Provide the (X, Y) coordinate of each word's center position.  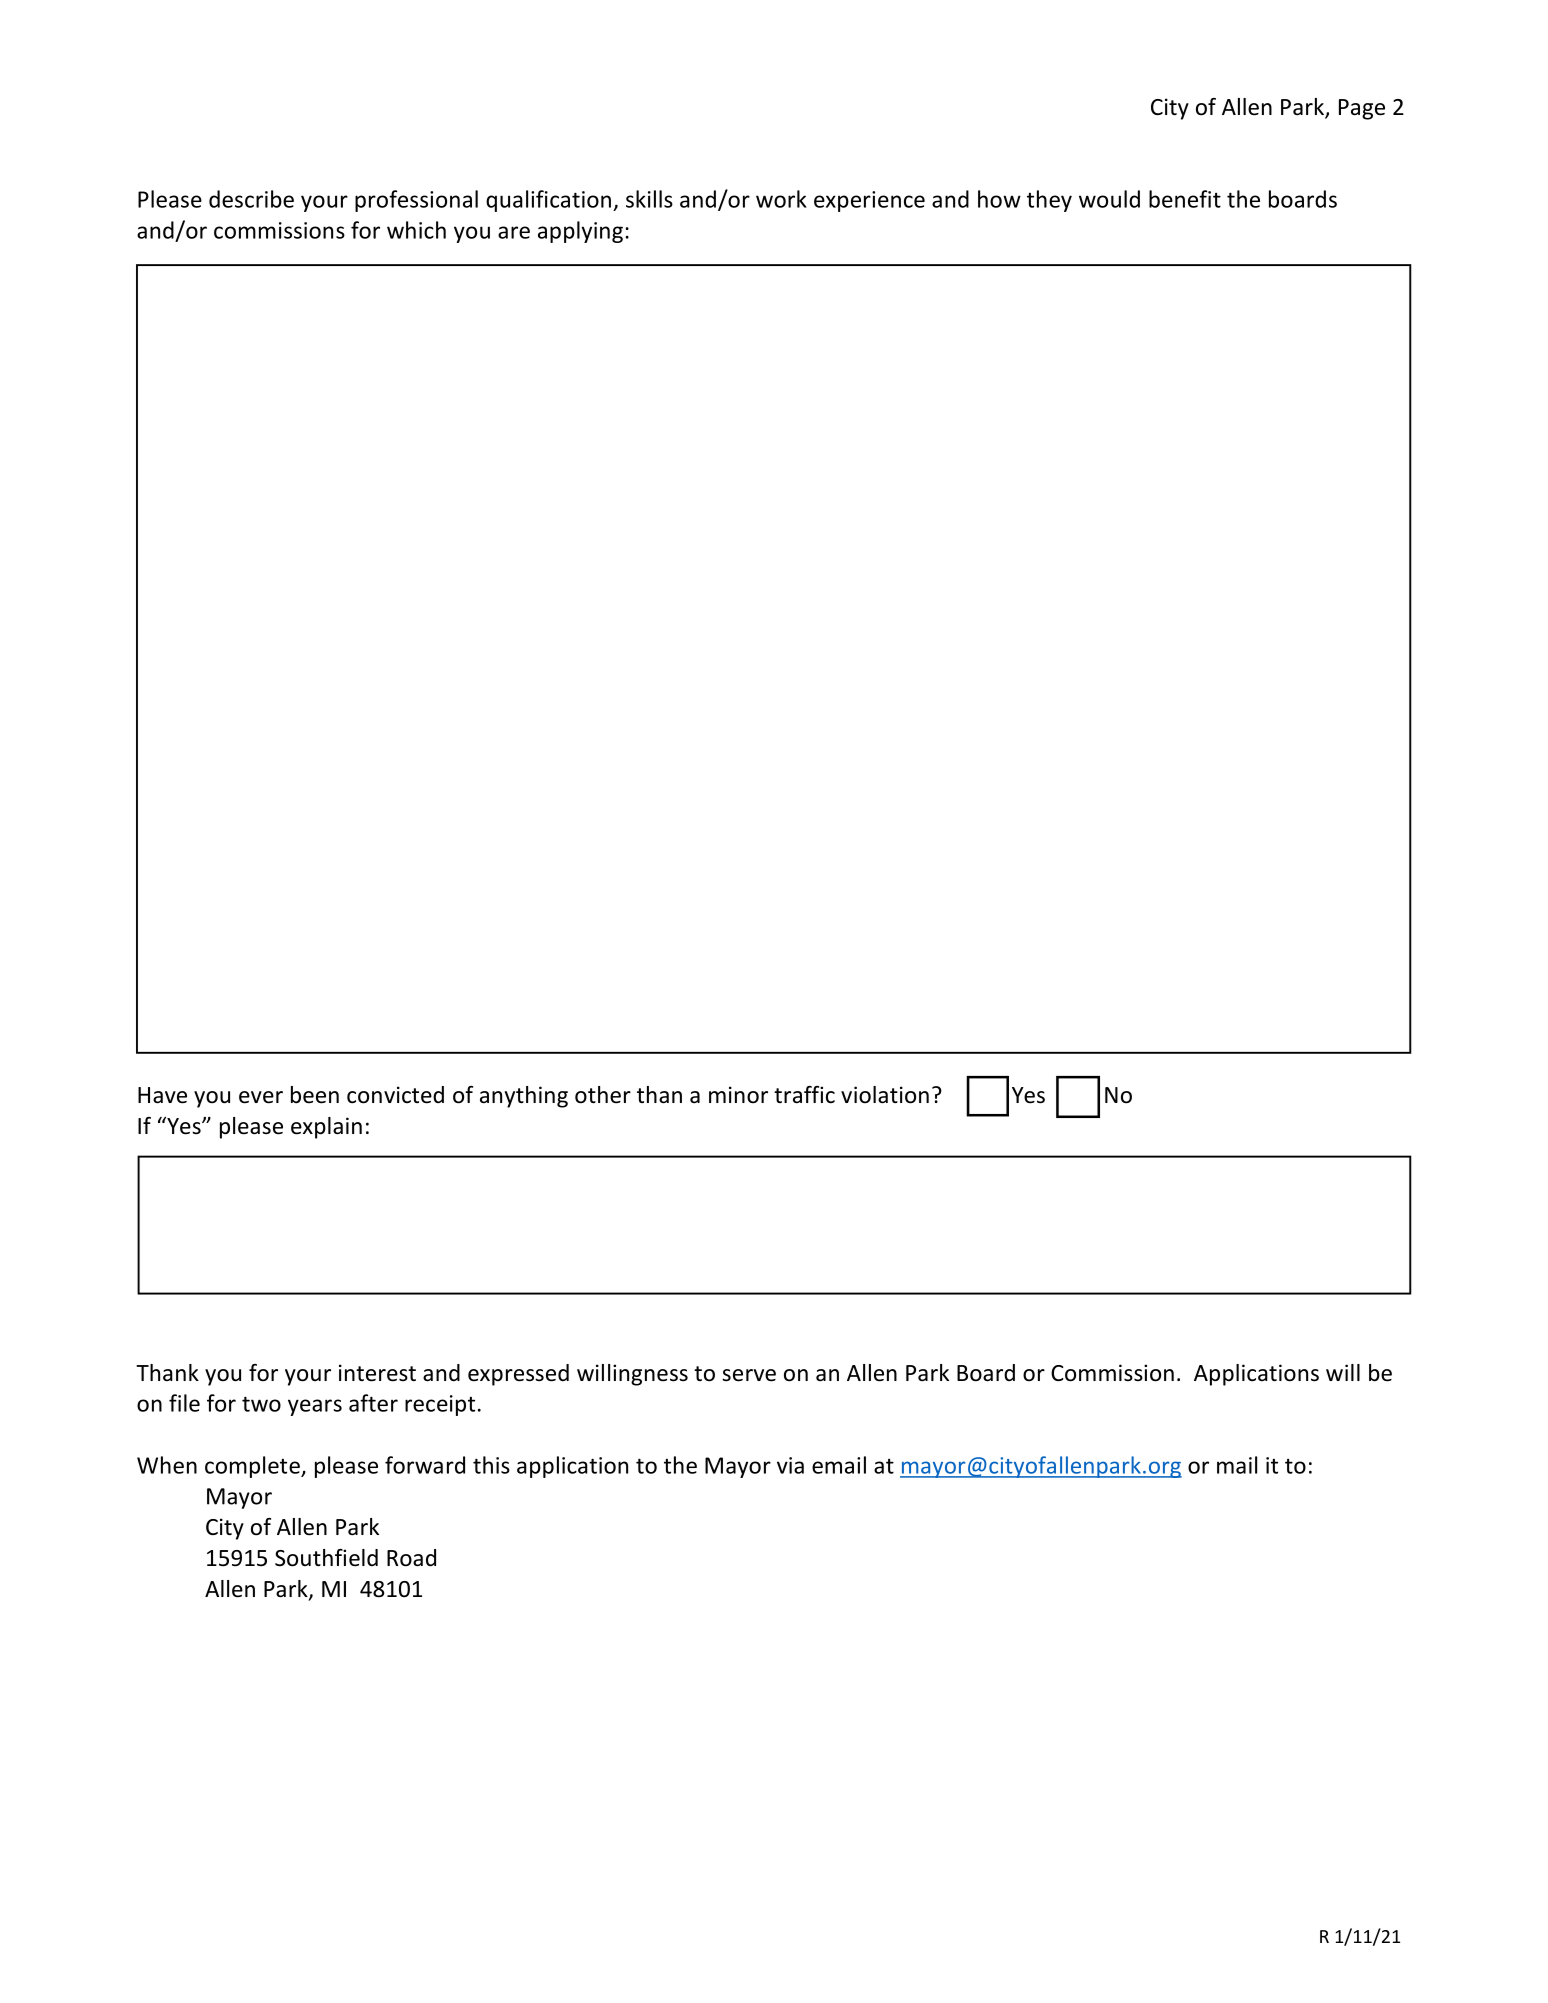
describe (251, 199)
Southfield (326, 1558)
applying (580, 232)
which (416, 230)
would (1109, 199)
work (781, 199)
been (315, 1095)
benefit (1185, 199)
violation (885, 1095)
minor (738, 1095)
